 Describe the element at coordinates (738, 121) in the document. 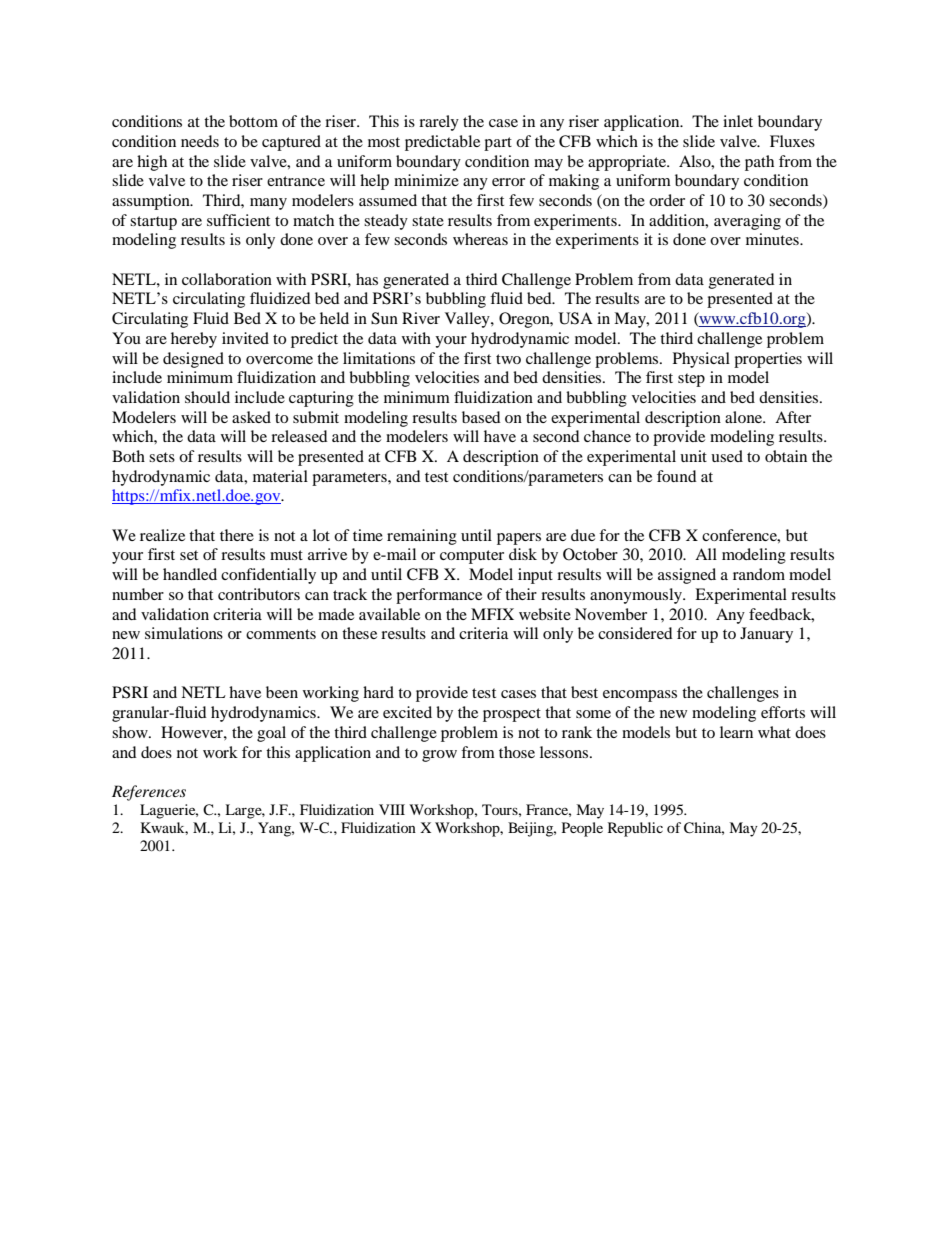

I see `inlet` at that location.
